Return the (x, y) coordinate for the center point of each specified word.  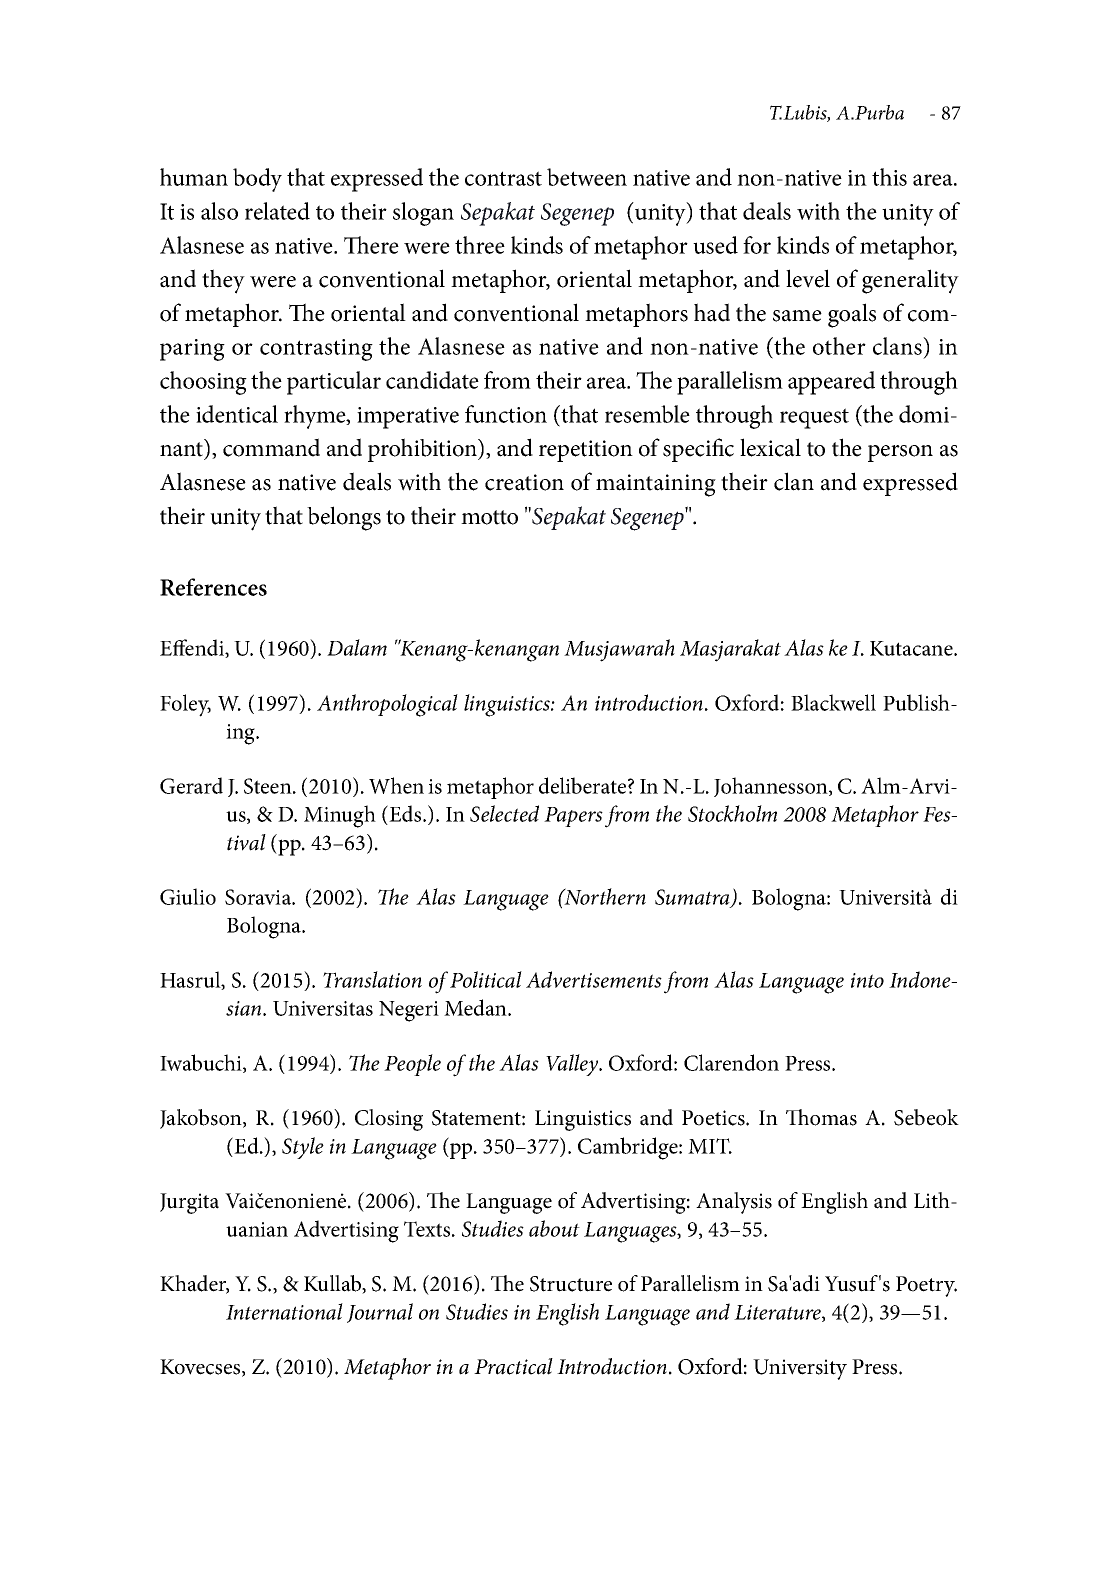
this (889, 177)
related (277, 211)
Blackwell (833, 702)
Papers (573, 817)
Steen (269, 786)
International (284, 1311)
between (587, 177)
